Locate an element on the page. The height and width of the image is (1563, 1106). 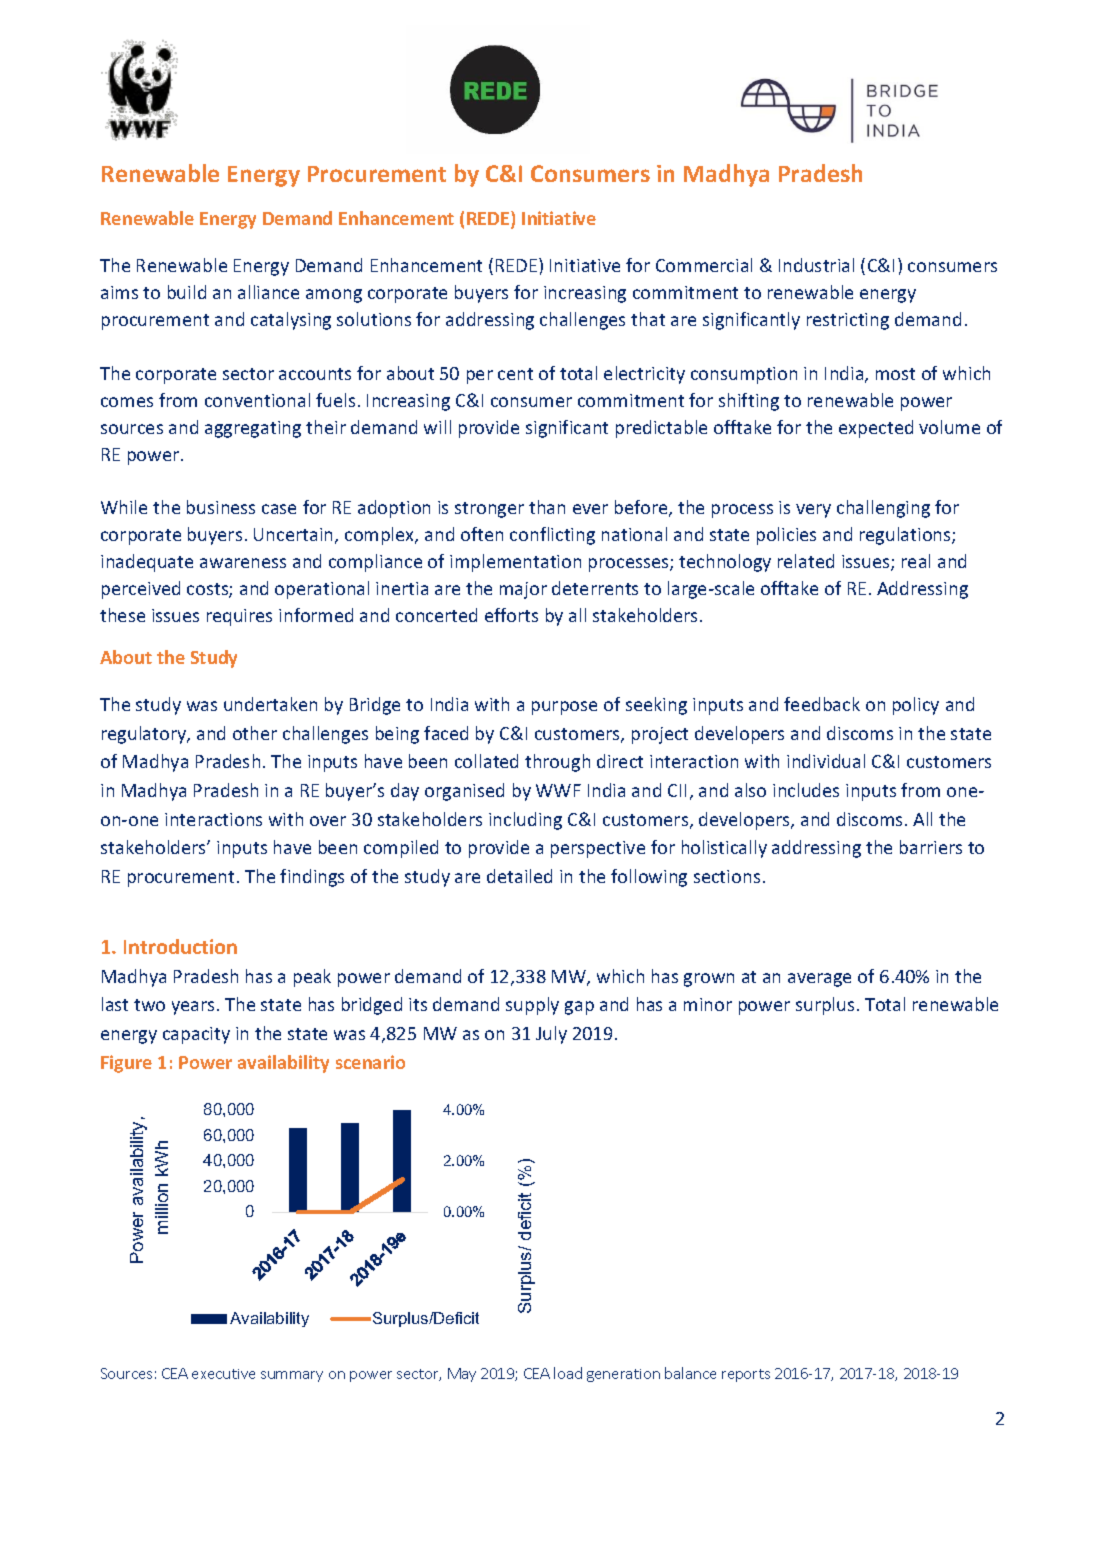
including is located at coordinates (525, 821).
